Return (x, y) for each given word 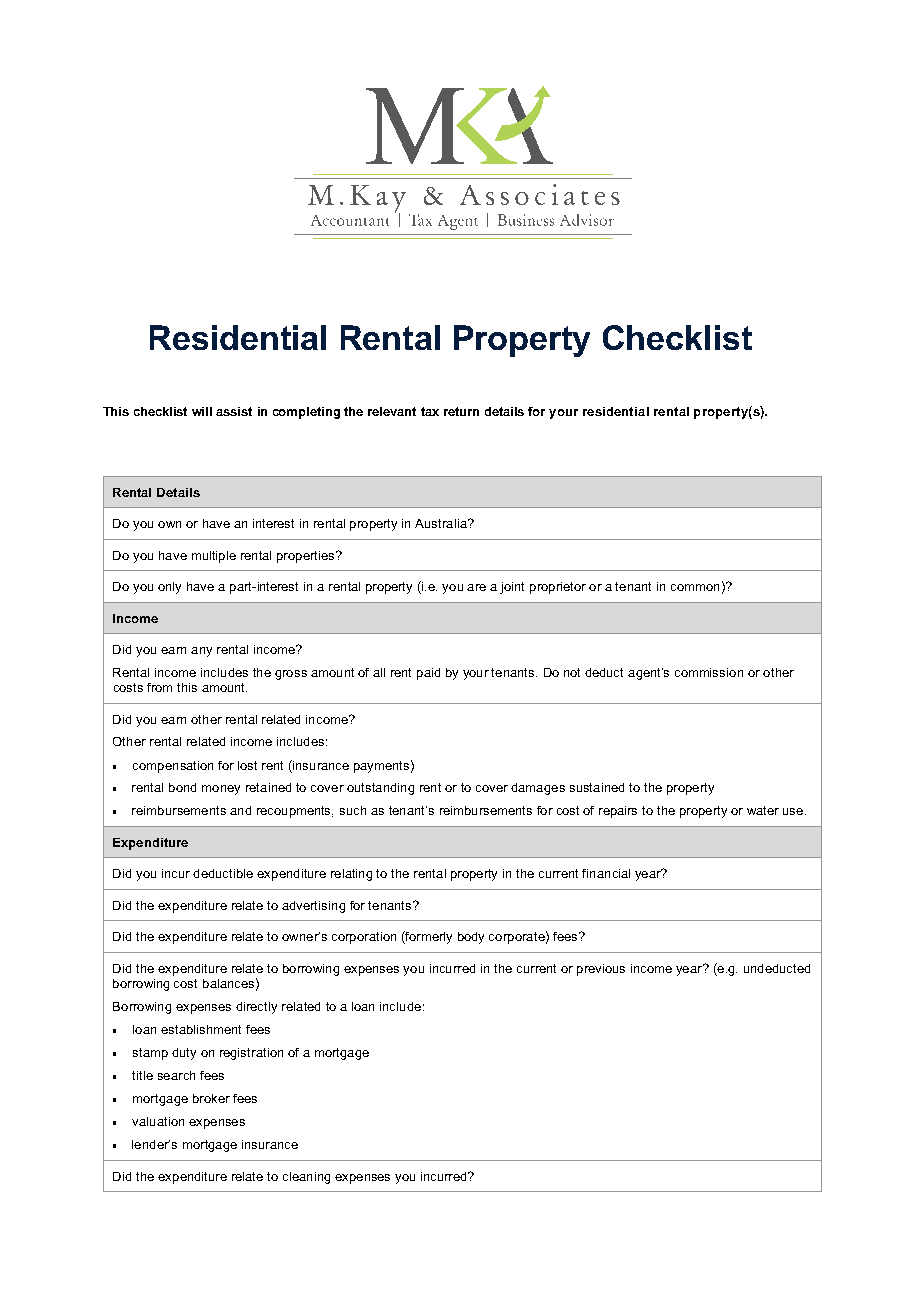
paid (428, 674)
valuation (158, 1121)
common (695, 587)
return (461, 411)
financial (606, 873)
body (471, 938)
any (201, 652)
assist (234, 411)
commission (709, 672)
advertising (313, 907)
